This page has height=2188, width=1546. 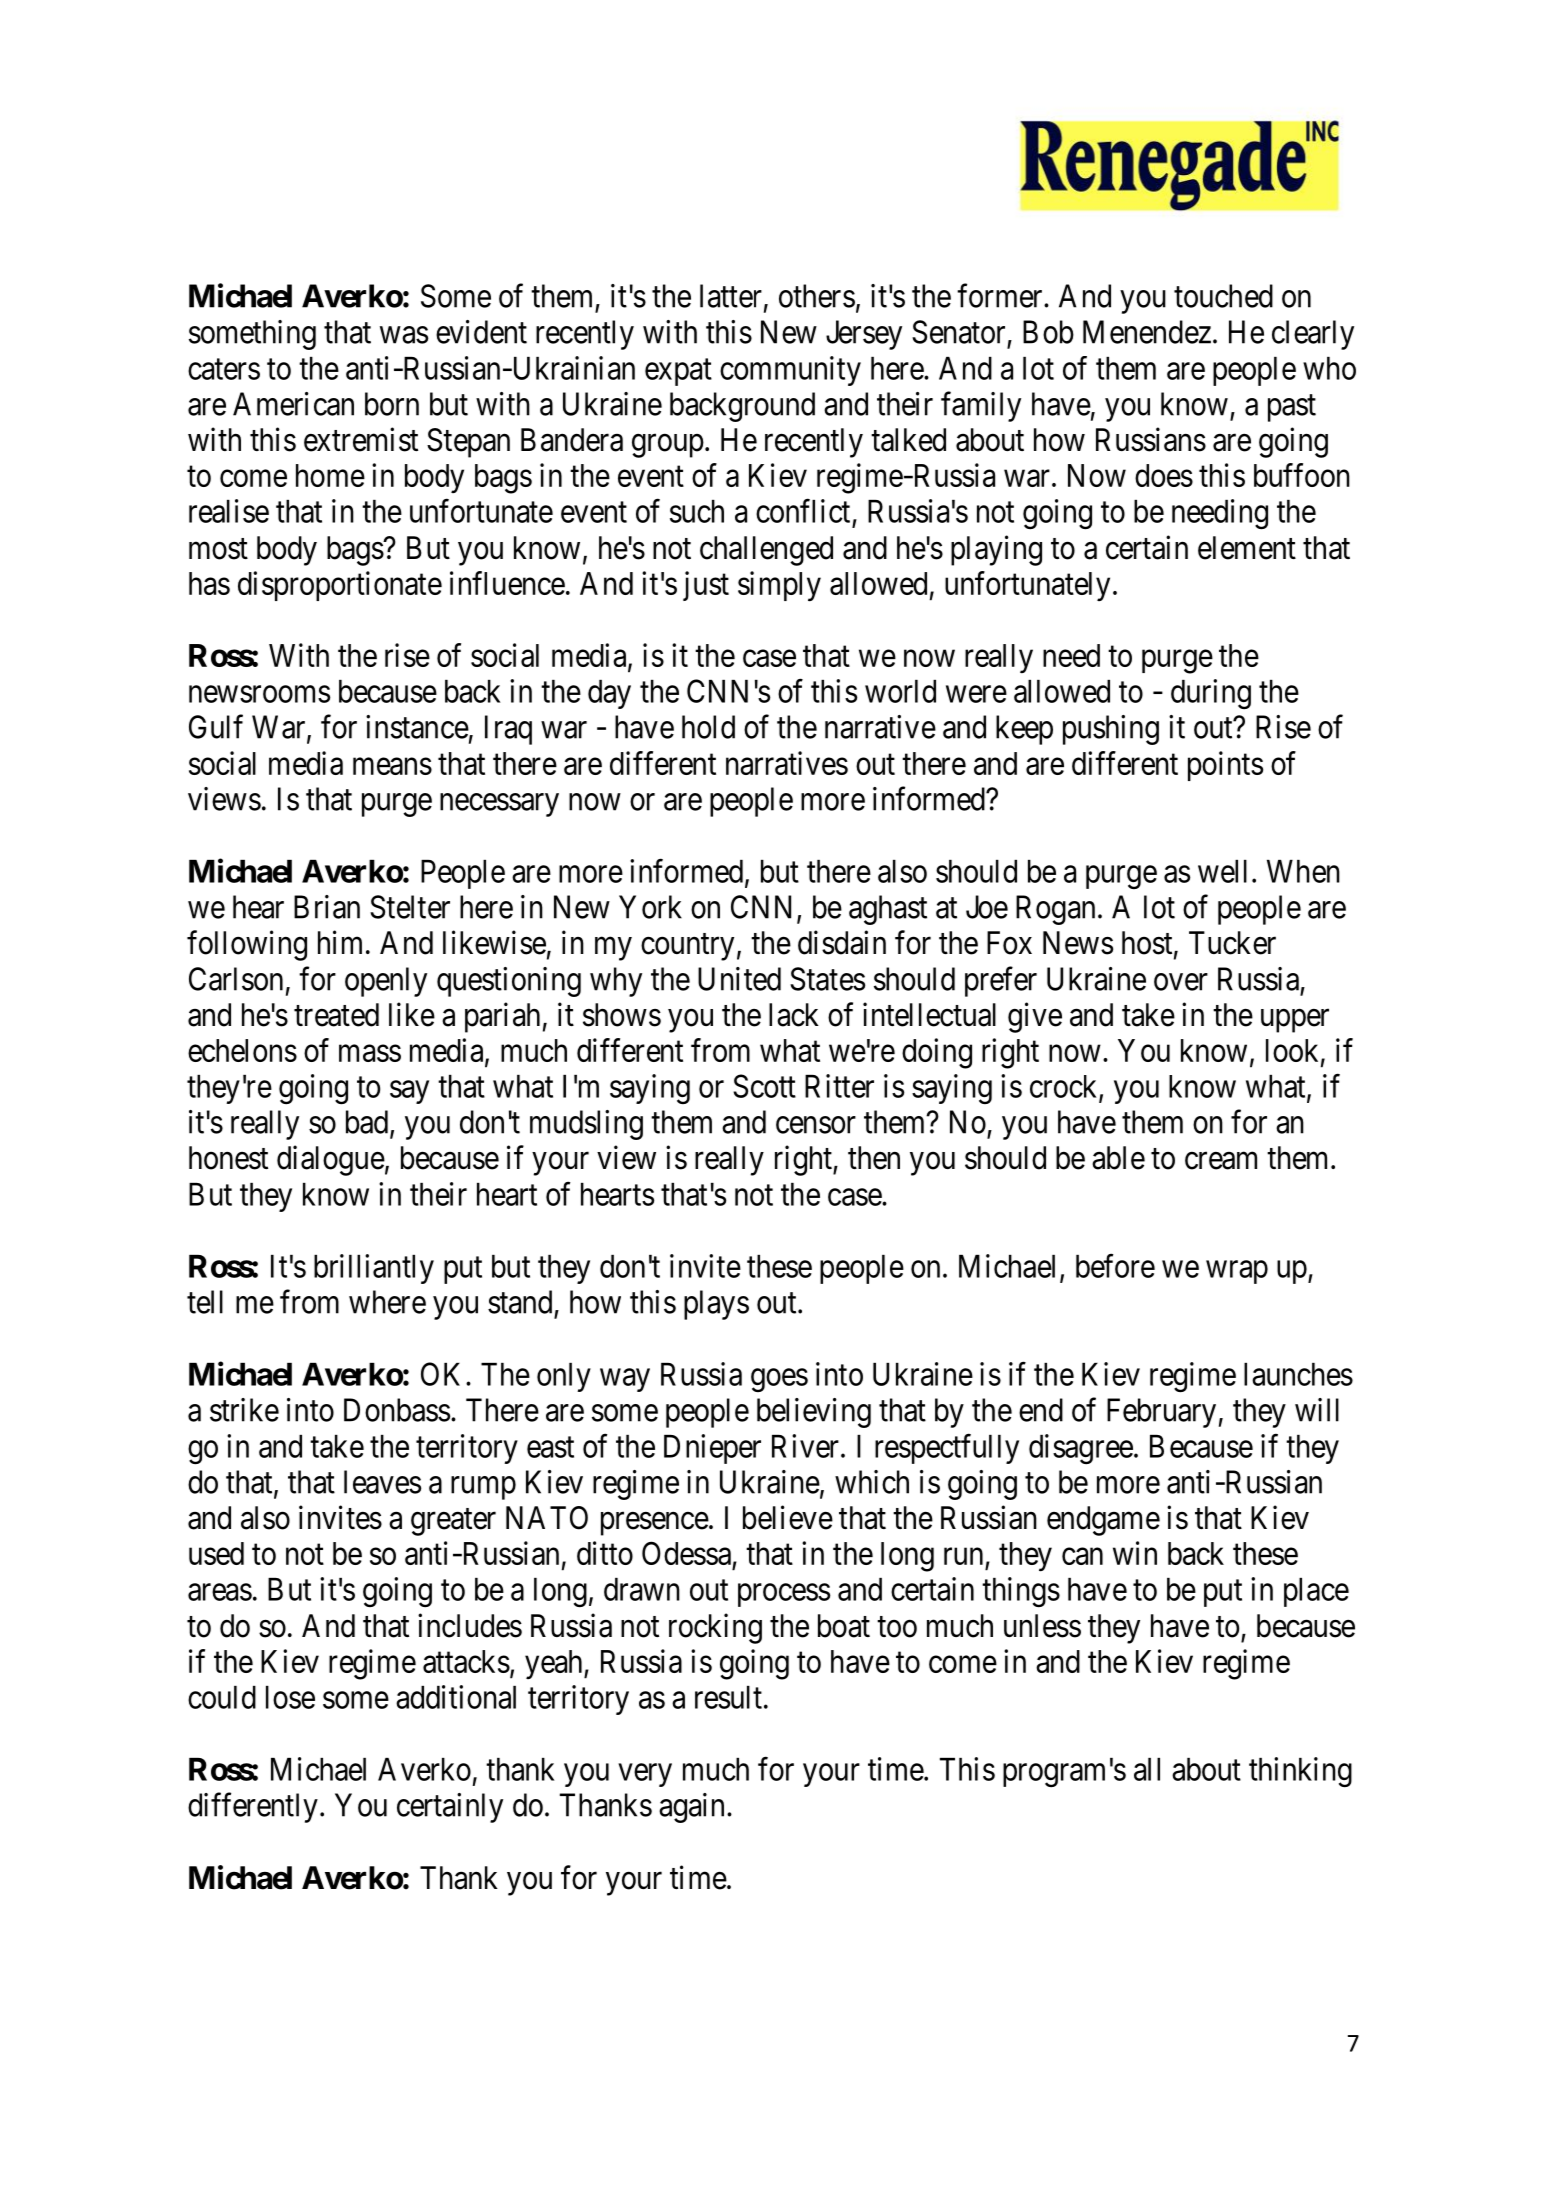 I want to click on born, so click(x=392, y=404).
